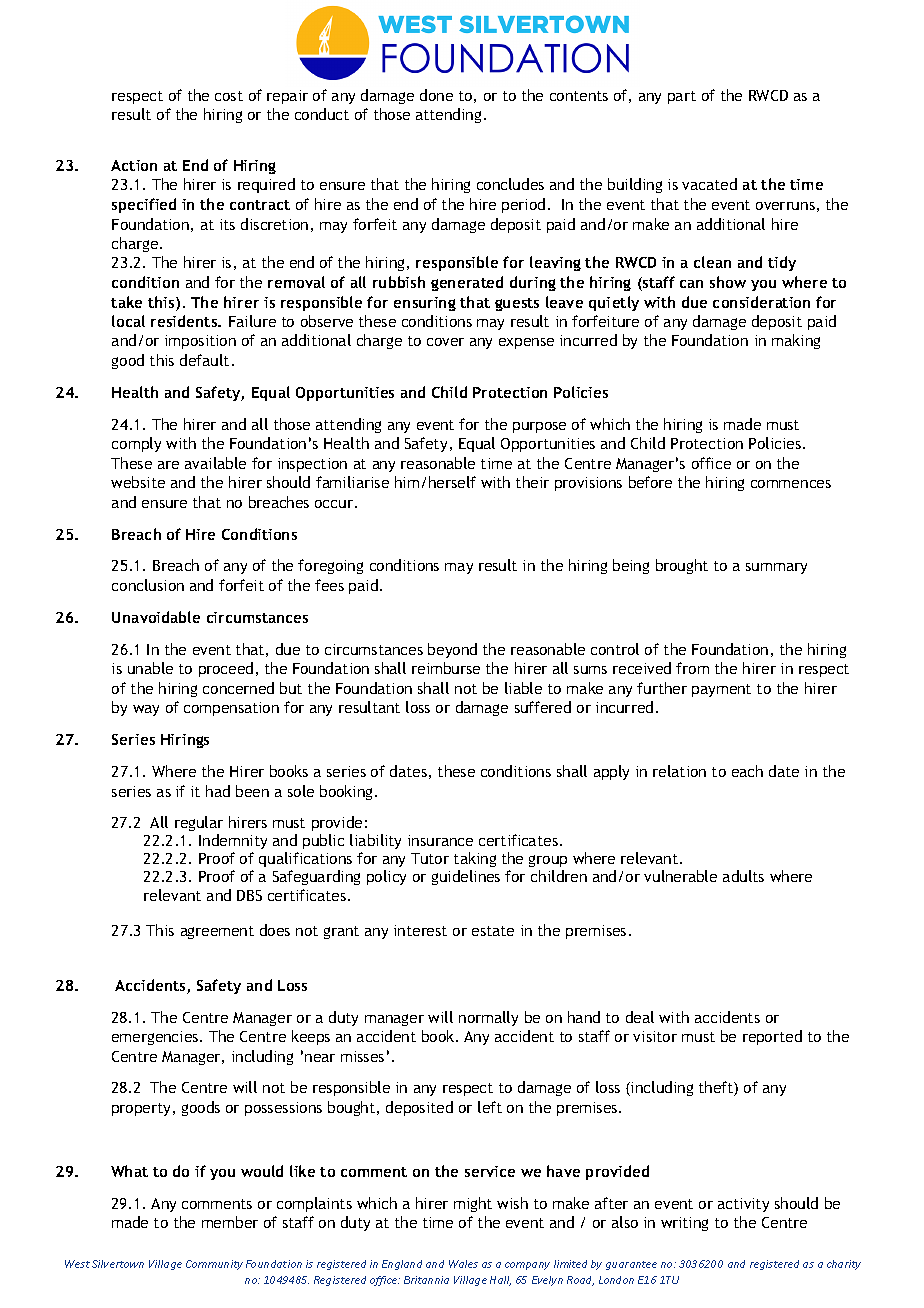 Image resolution: width=924 pixels, height=1308 pixels. I want to click on Action, so click(134, 165).
